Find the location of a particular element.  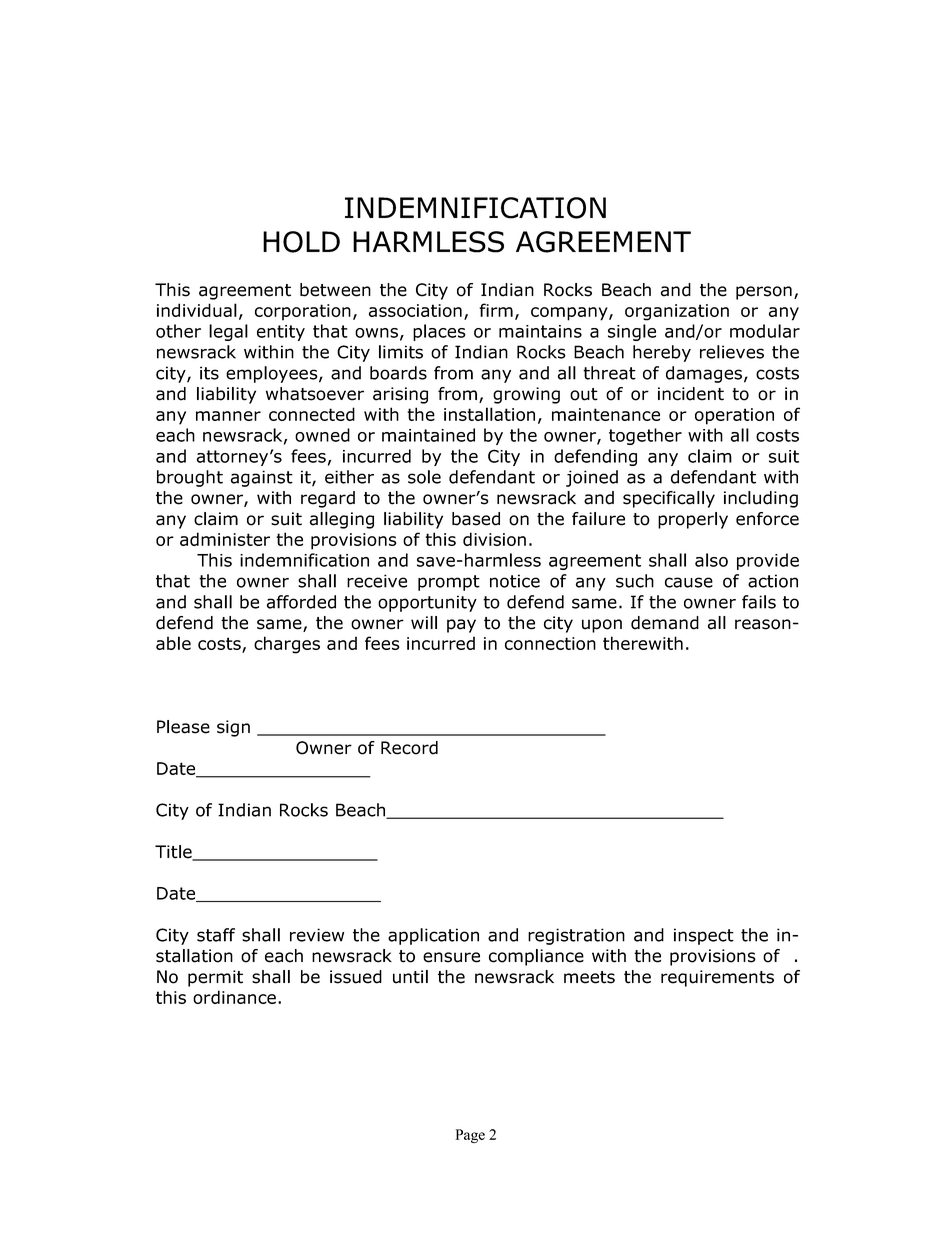

pay is located at coordinates (461, 626).
